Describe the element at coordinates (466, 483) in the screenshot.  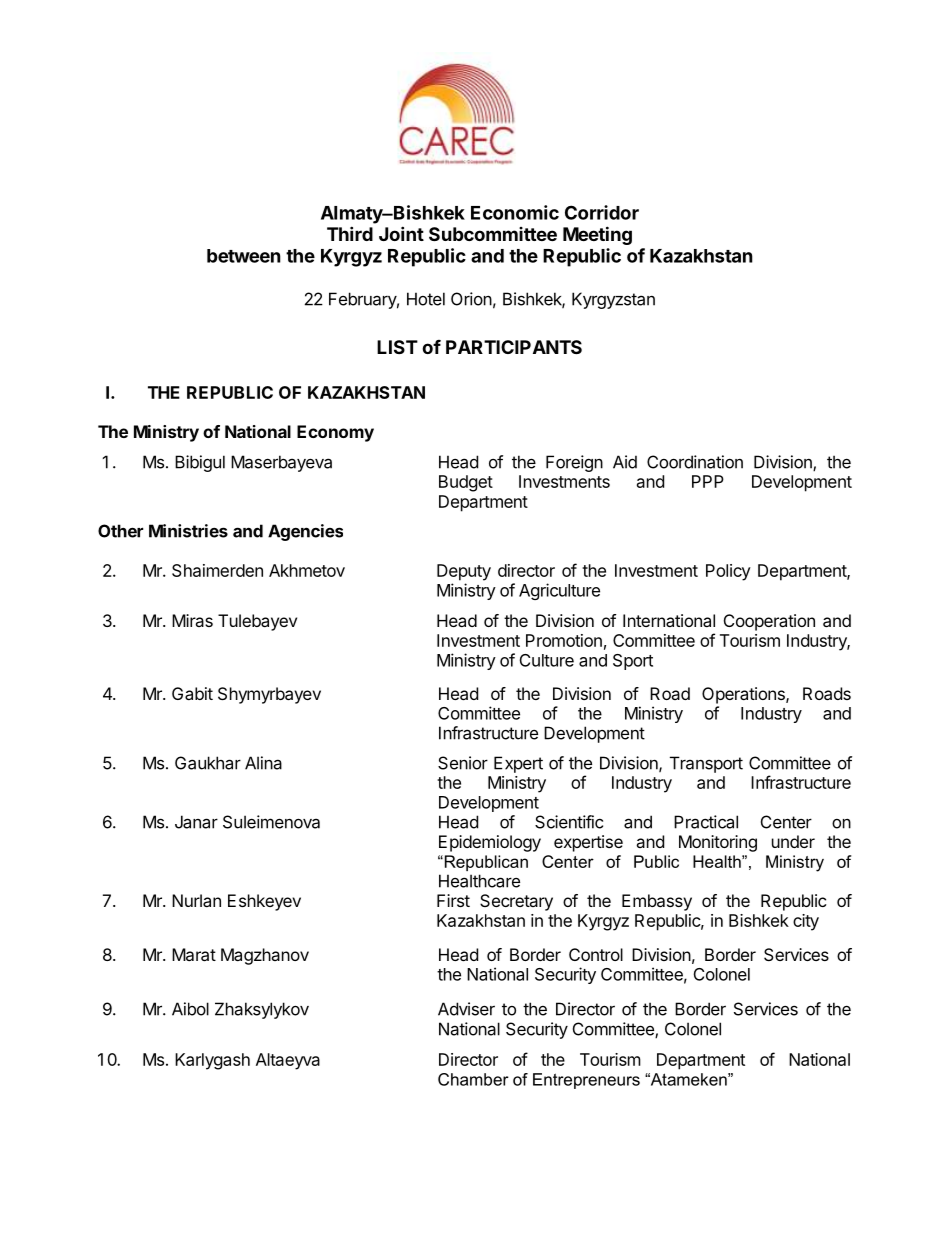
I see `Budget` at that location.
